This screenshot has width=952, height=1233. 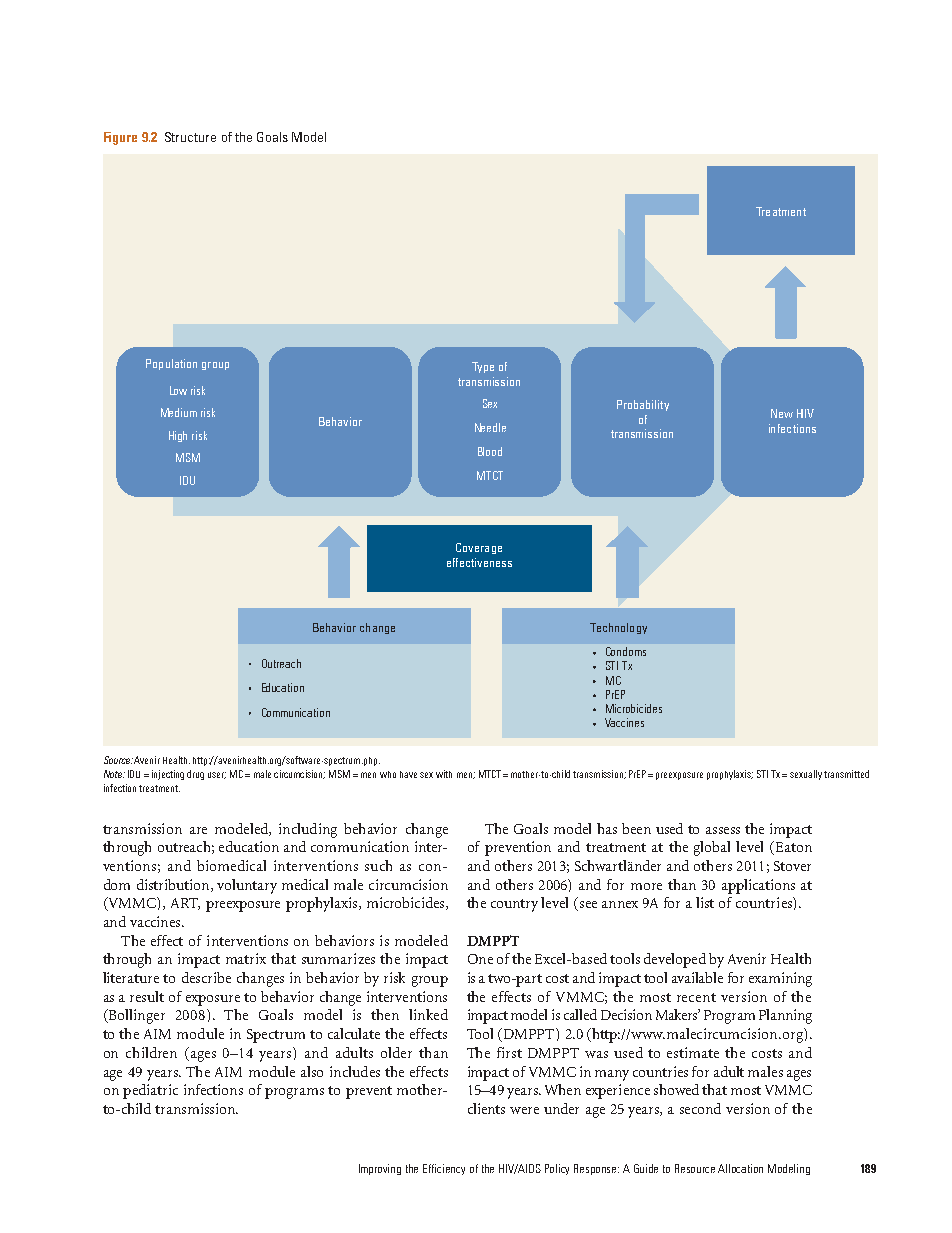 What do you see at coordinates (247, 886) in the screenshot?
I see `voluntary` at bounding box center [247, 886].
